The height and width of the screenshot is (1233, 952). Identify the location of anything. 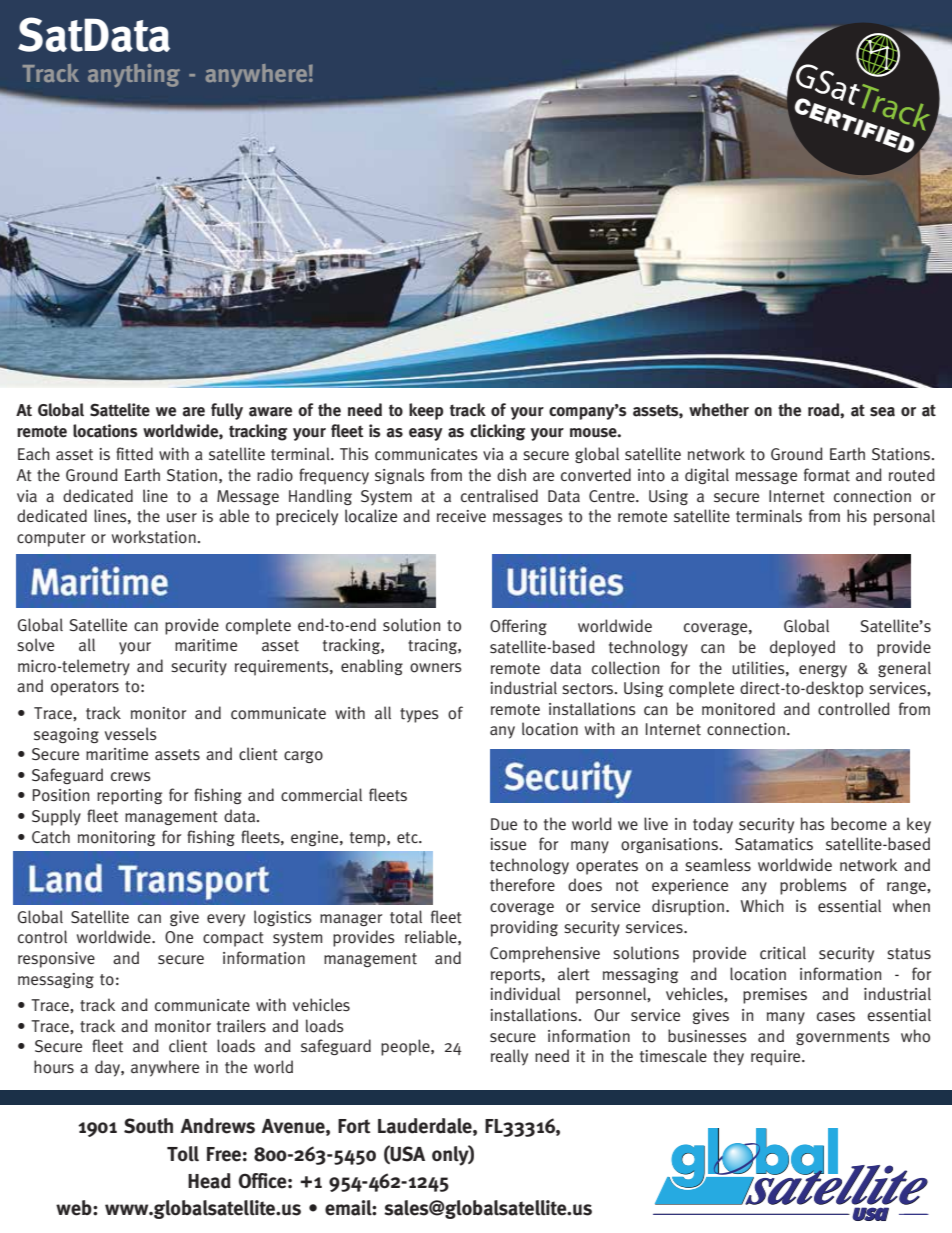
(134, 75).
